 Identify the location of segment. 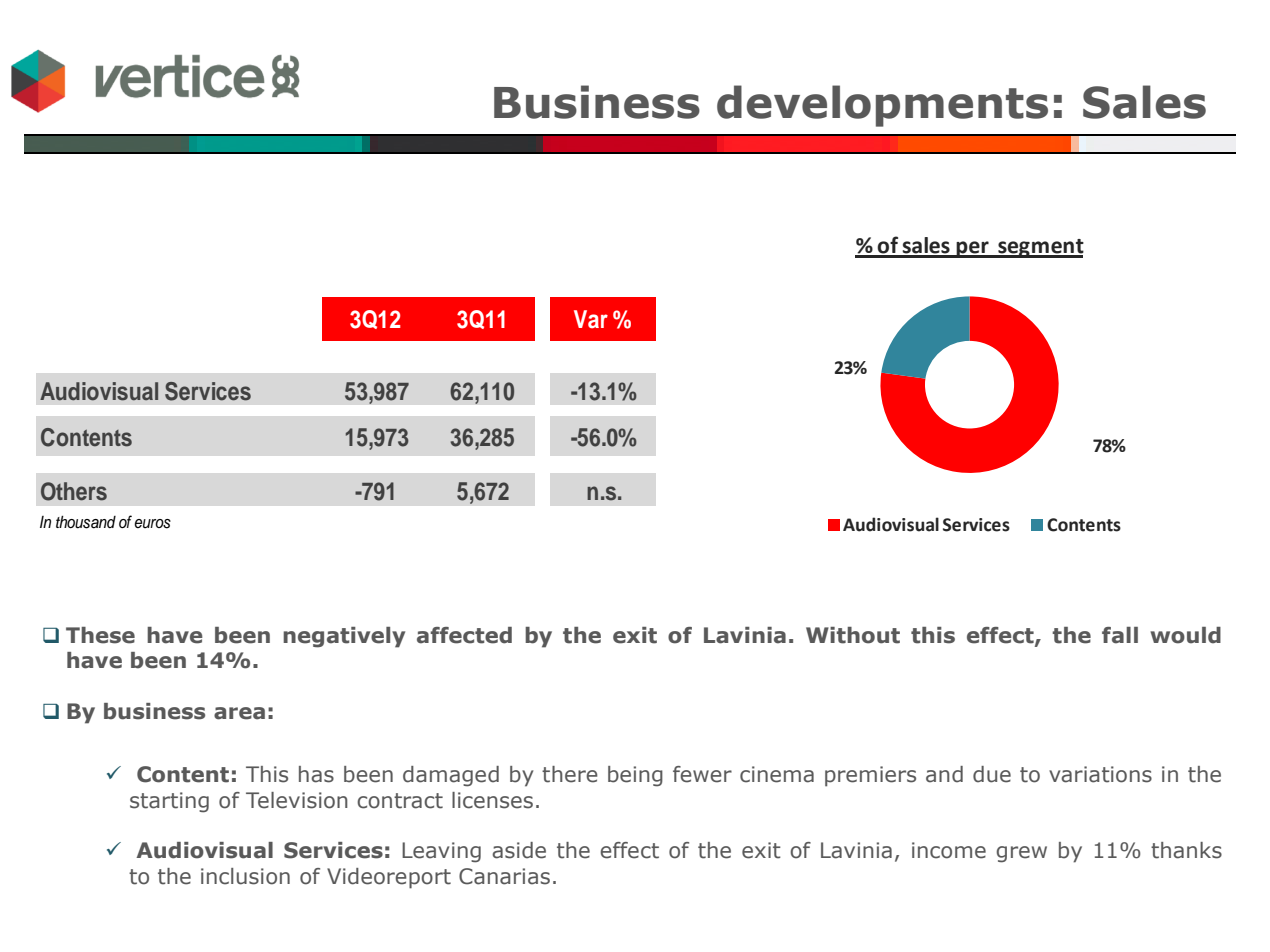
(1040, 248).
